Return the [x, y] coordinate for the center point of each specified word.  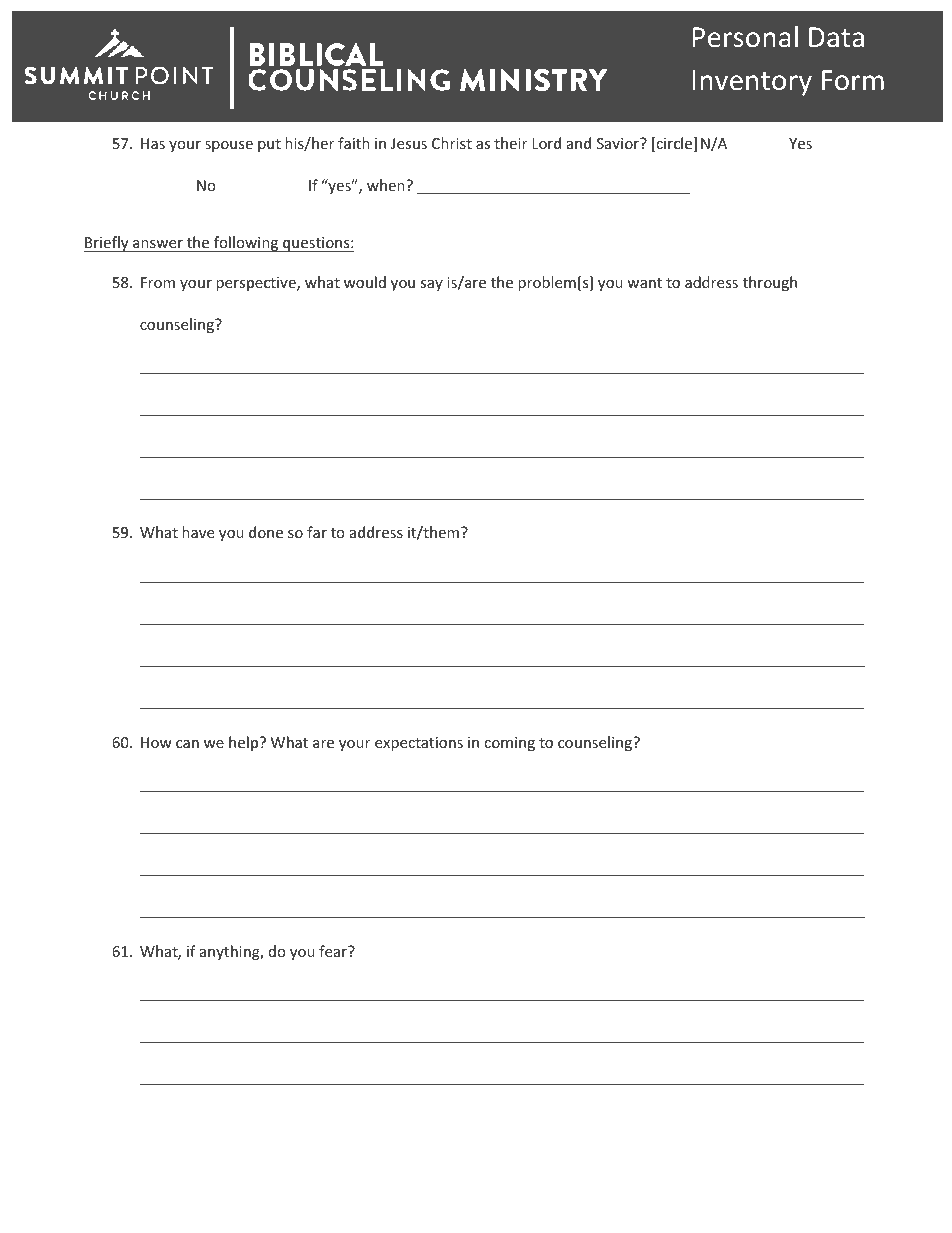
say [431, 285]
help [245, 743]
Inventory [752, 83]
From [158, 282]
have [198, 532]
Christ [452, 143]
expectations [419, 744]
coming [509, 744]
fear [334, 951]
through [770, 283]
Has [153, 143]
